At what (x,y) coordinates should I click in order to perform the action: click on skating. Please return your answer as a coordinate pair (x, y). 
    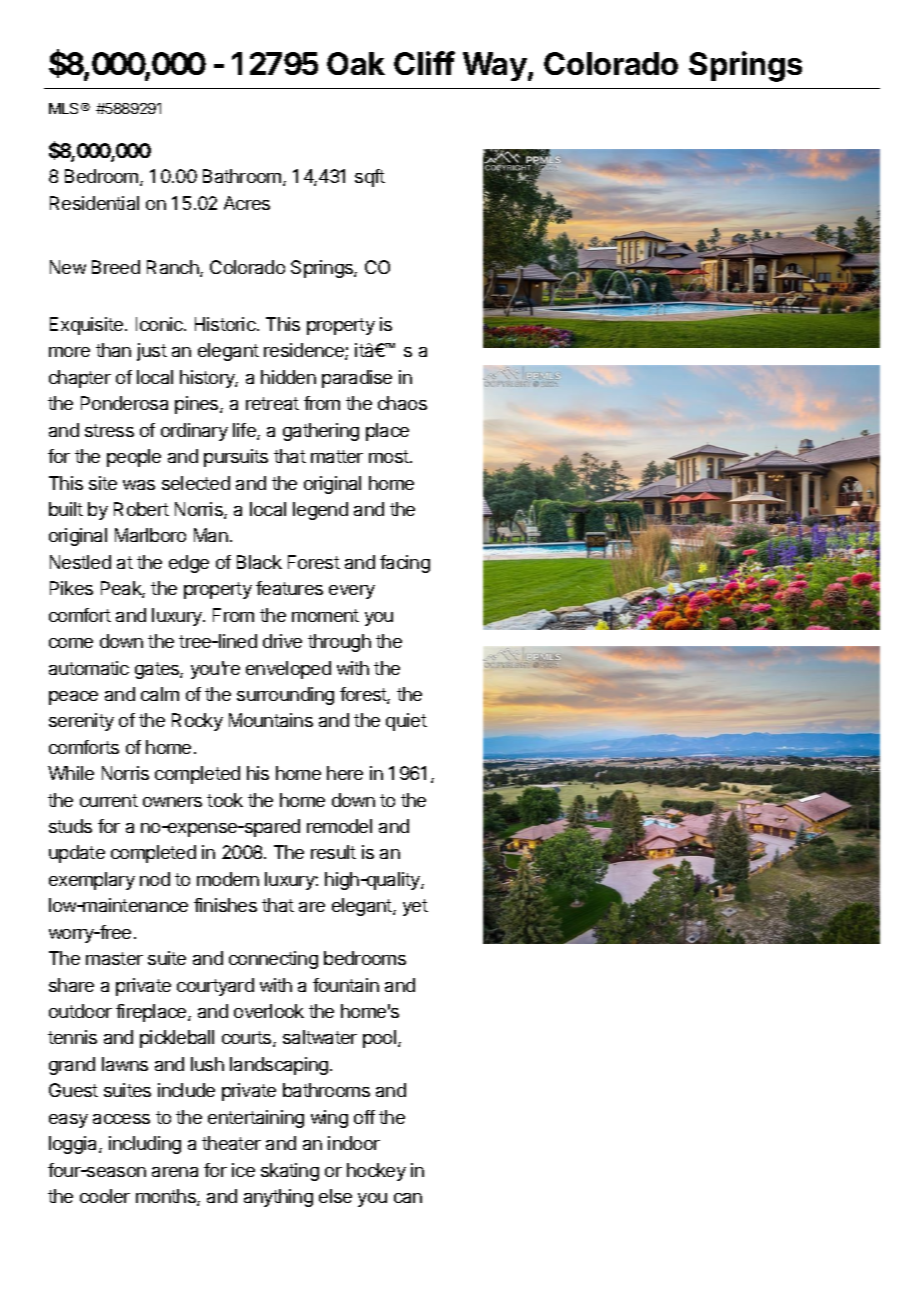
    Looking at the image, I should click on (290, 1172).
